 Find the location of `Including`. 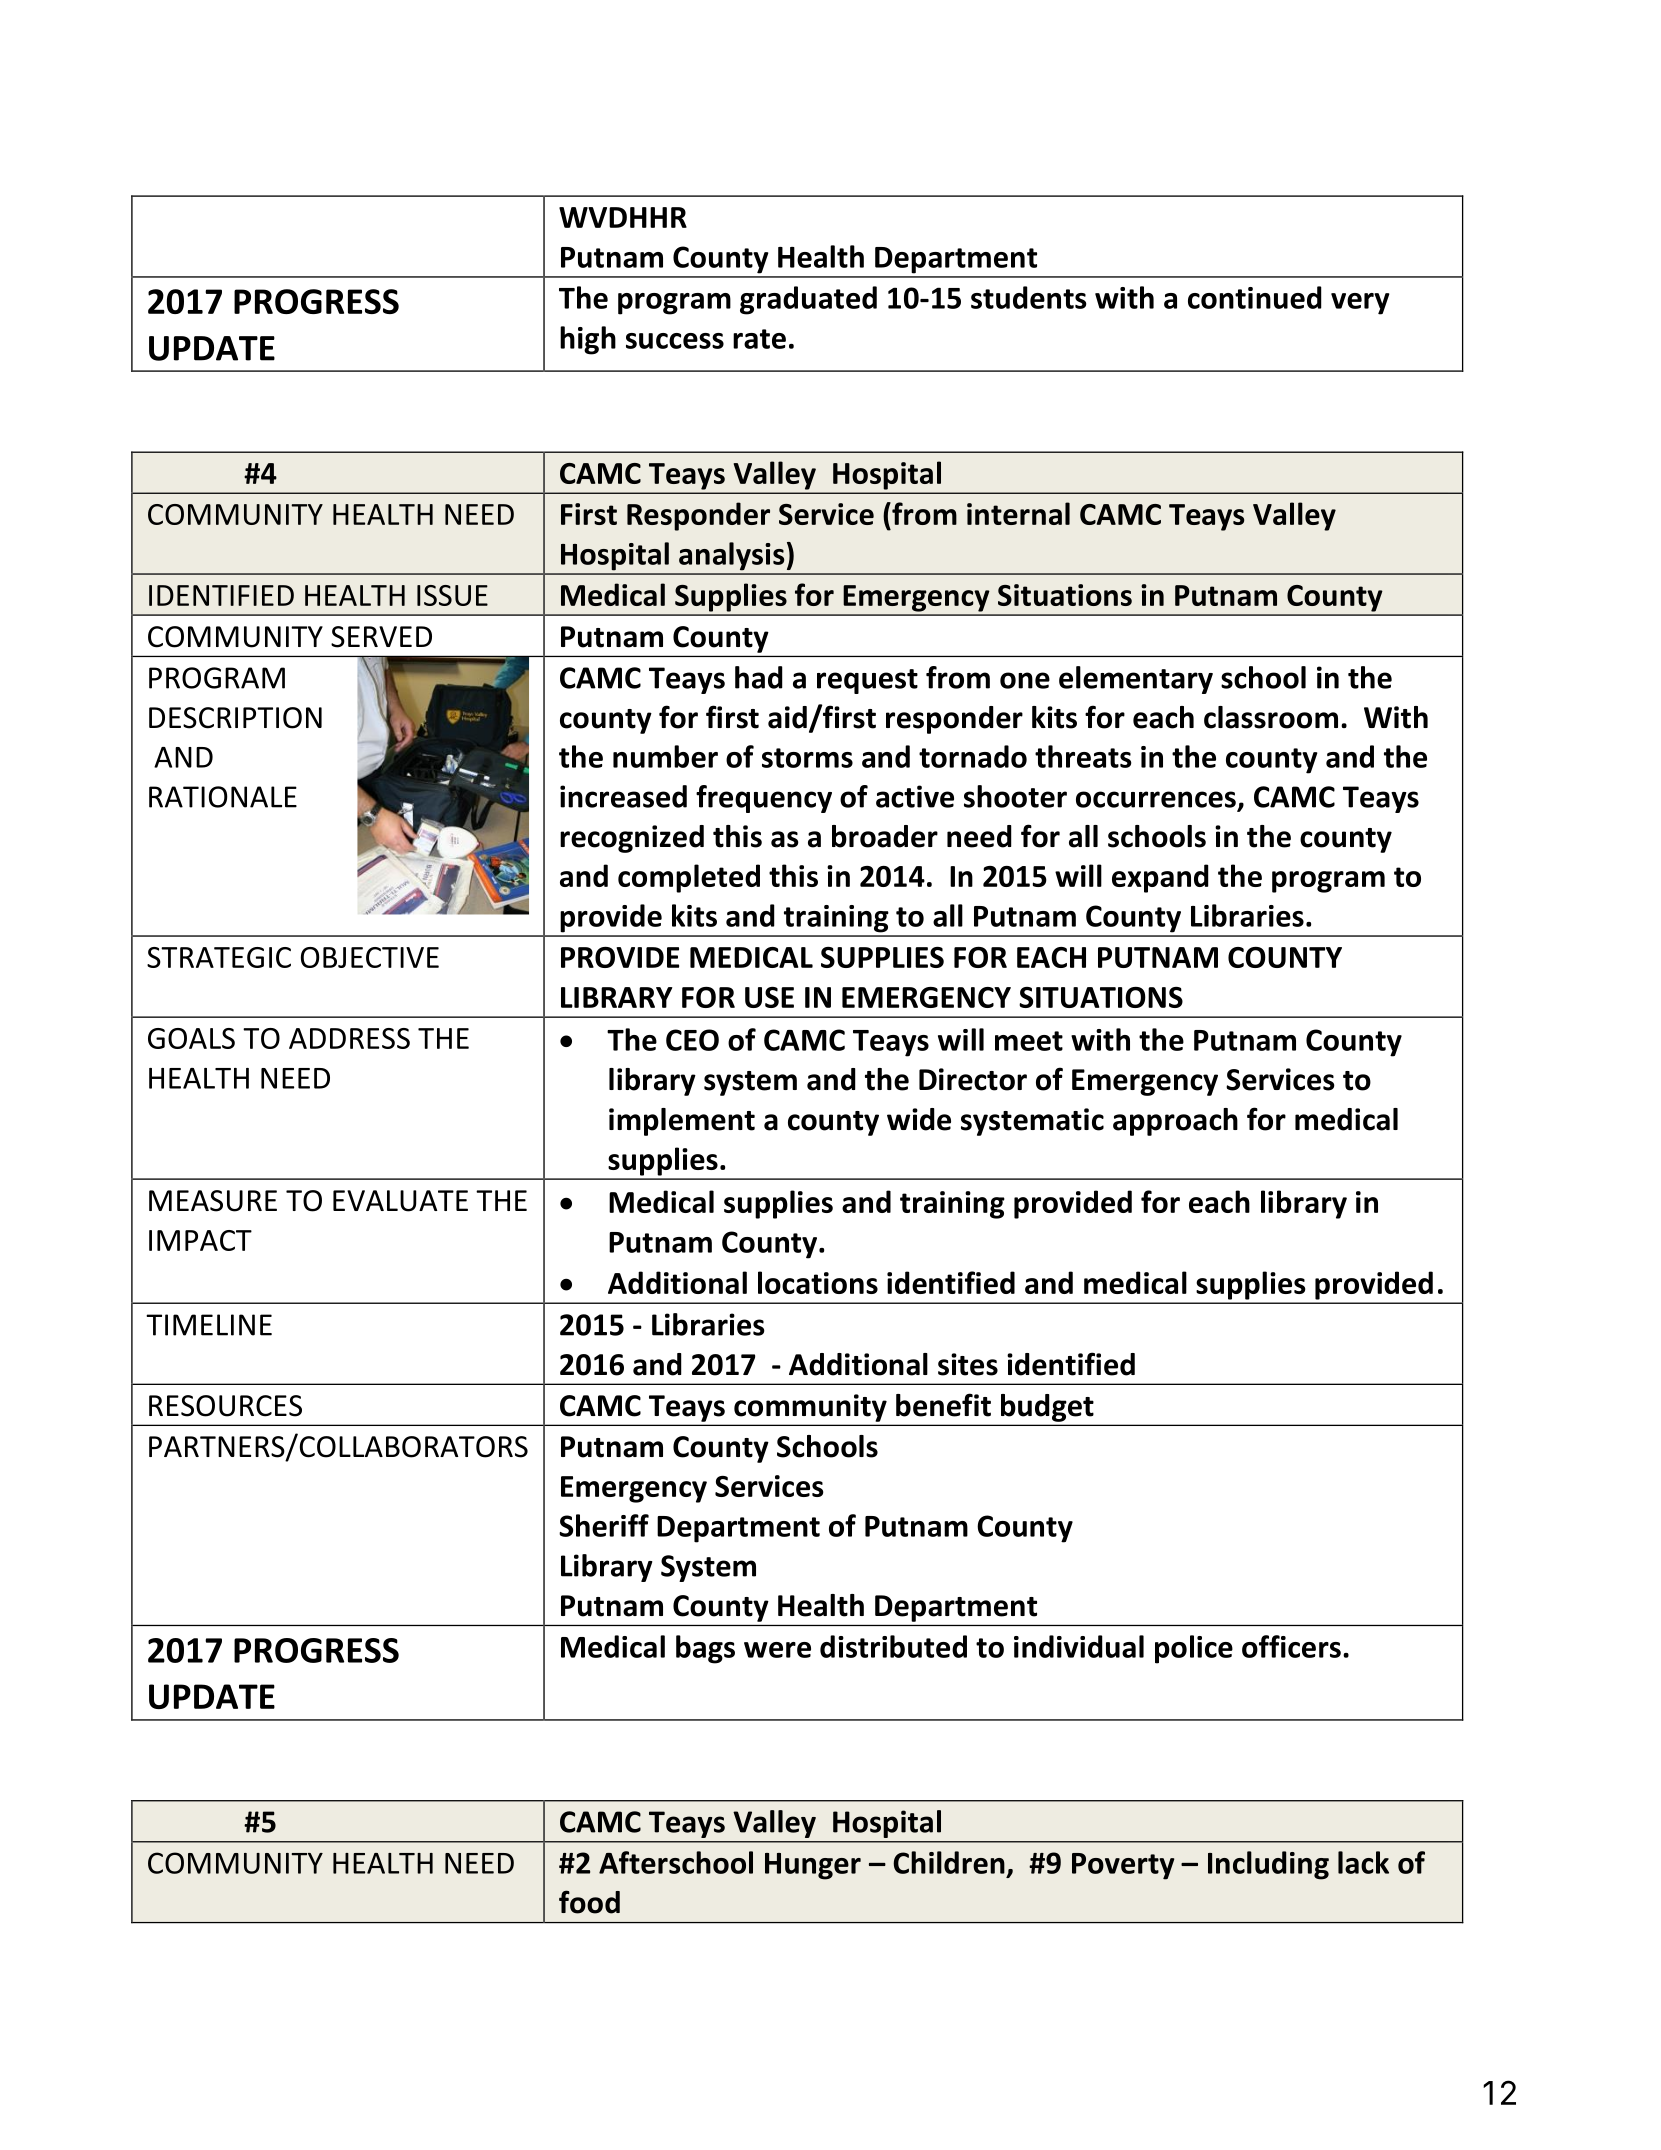

Including is located at coordinates (1268, 1865).
